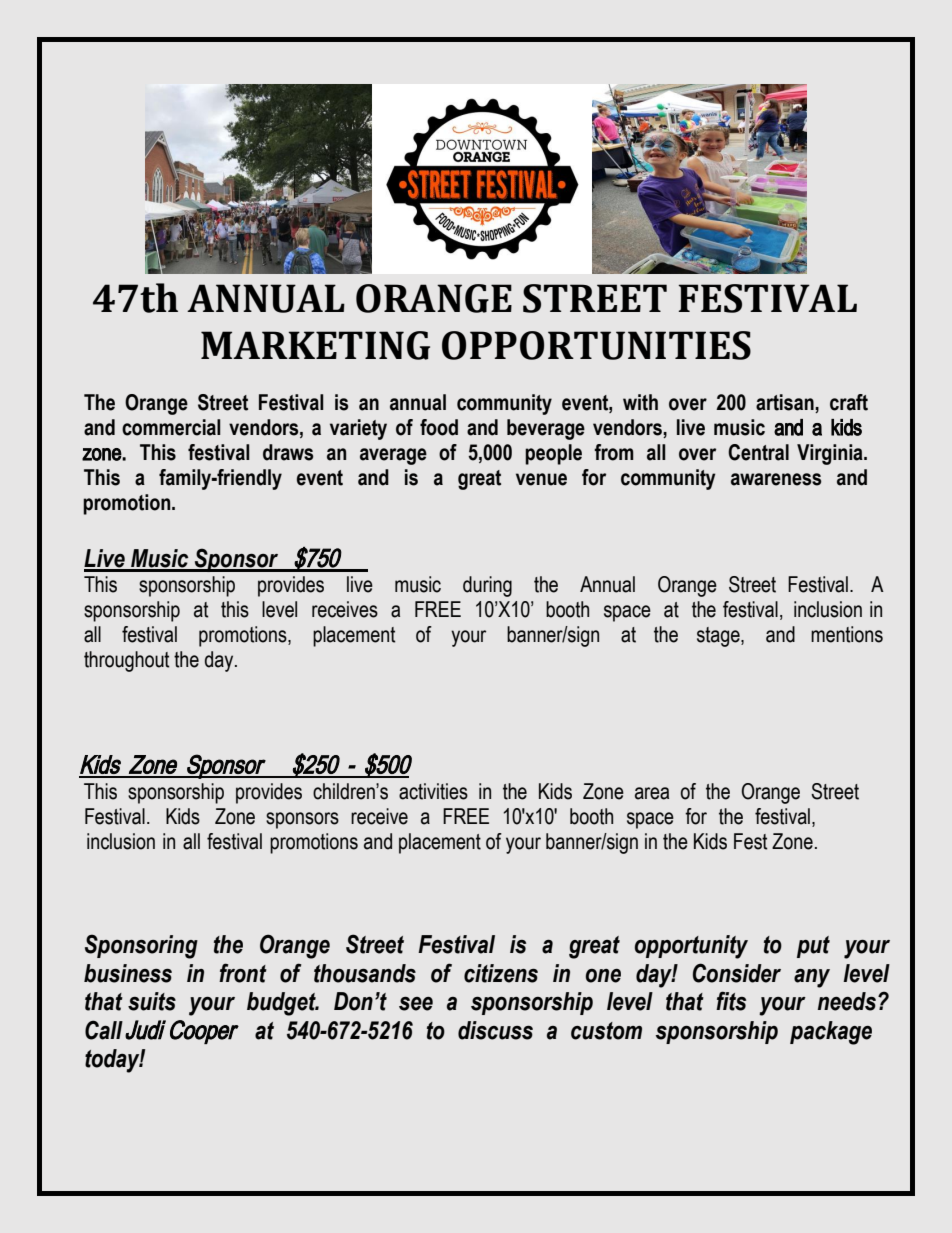 Image resolution: width=952 pixels, height=1233 pixels. Describe the element at coordinates (849, 402) in the page. I see `craft` at that location.
